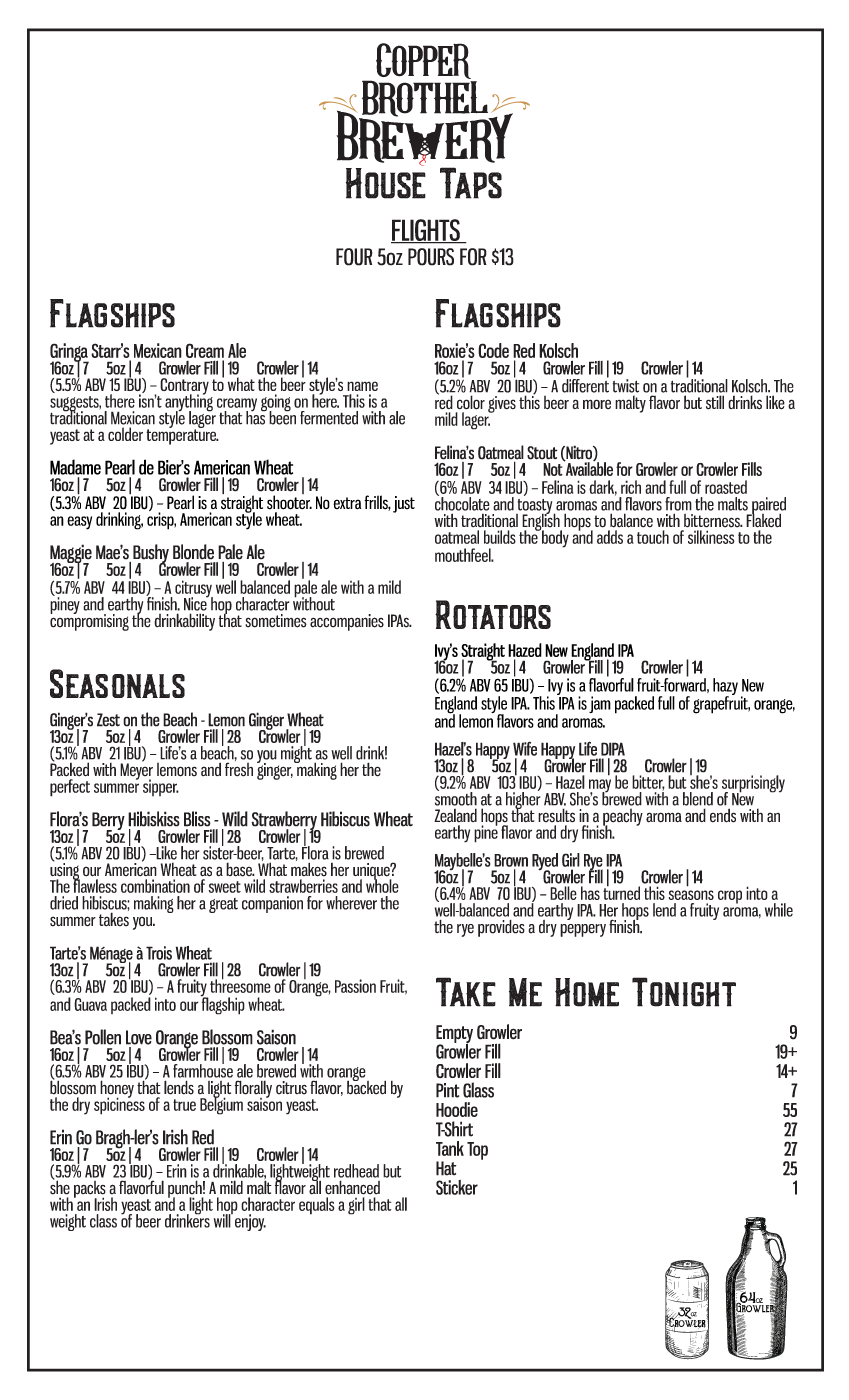 This screenshot has width=849, height=1400. I want to click on seasons, so click(691, 895).
